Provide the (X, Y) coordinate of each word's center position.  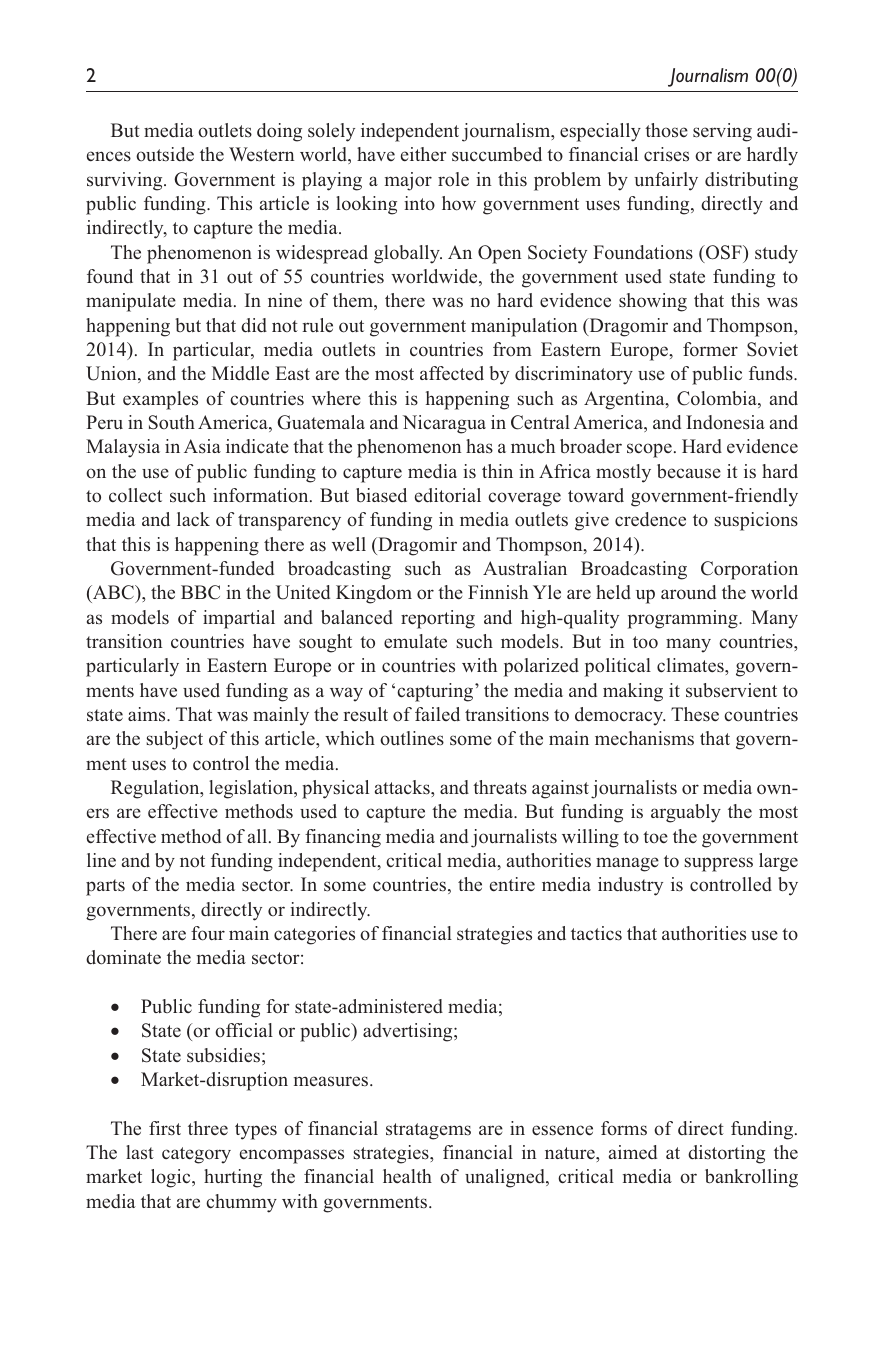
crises (666, 154)
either (424, 154)
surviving (126, 181)
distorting (726, 1154)
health (407, 1176)
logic (172, 1178)
